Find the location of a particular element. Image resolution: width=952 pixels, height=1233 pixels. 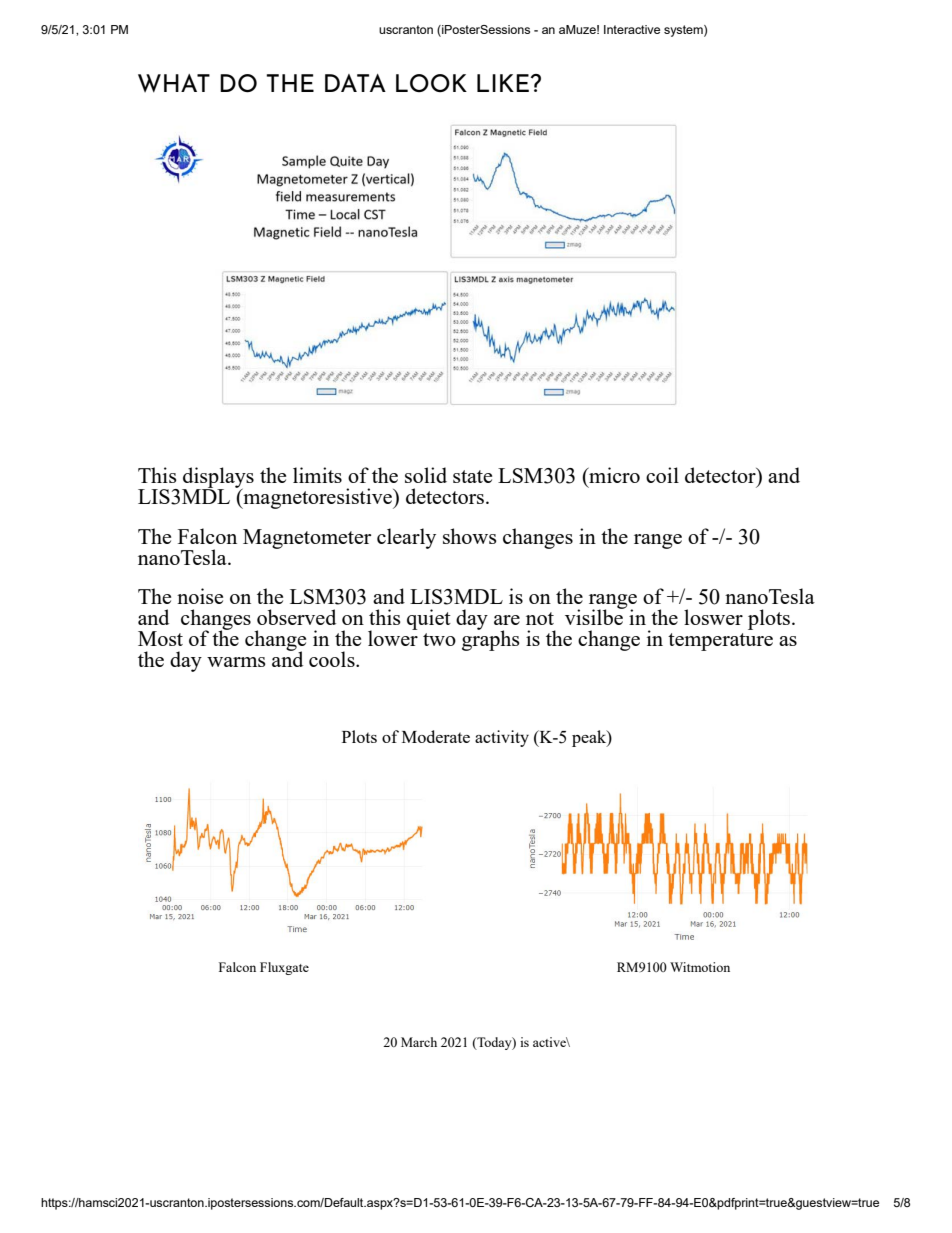

Moderate is located at coordinates (436, 736).
